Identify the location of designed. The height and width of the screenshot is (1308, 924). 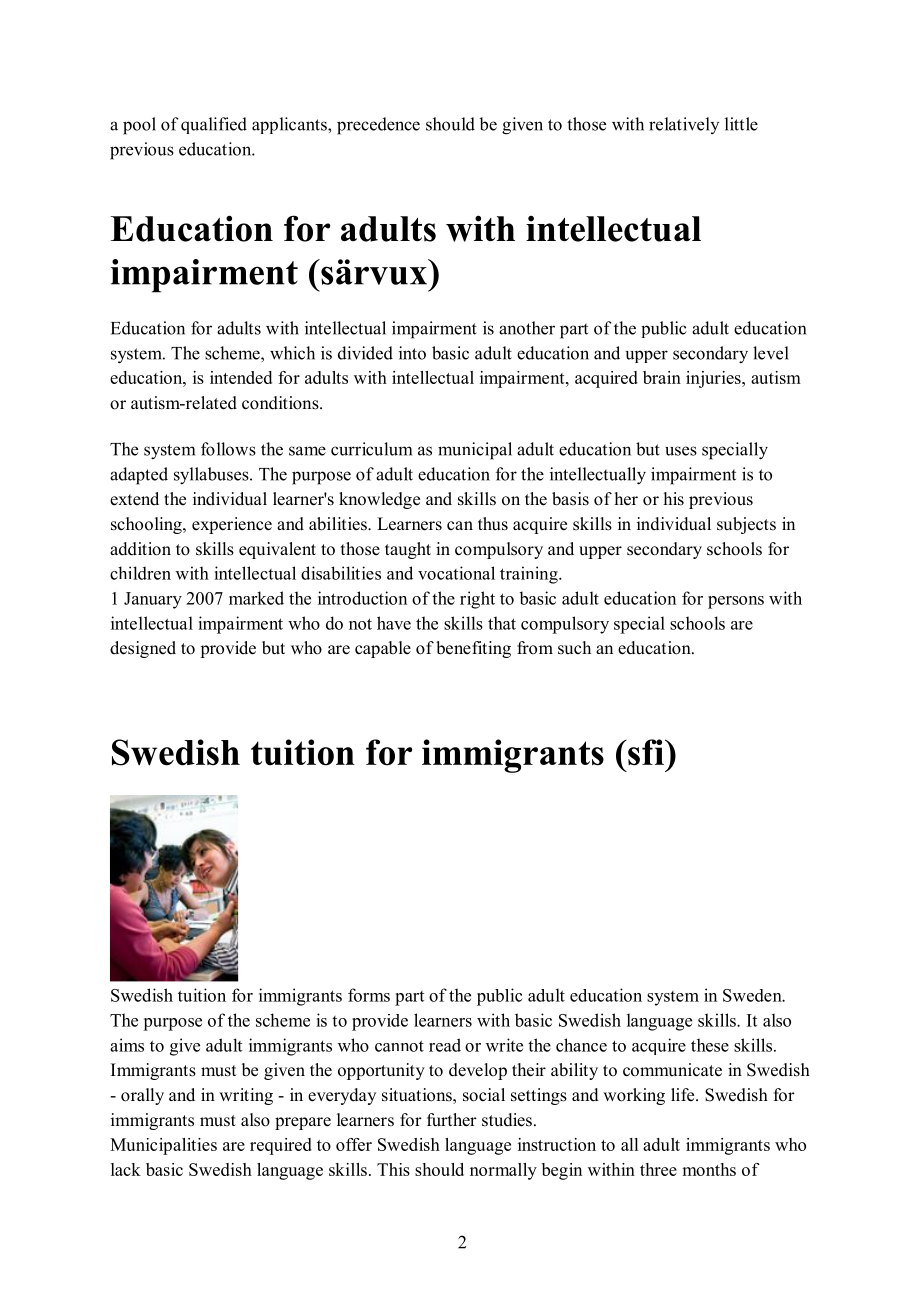
(143, 649).
